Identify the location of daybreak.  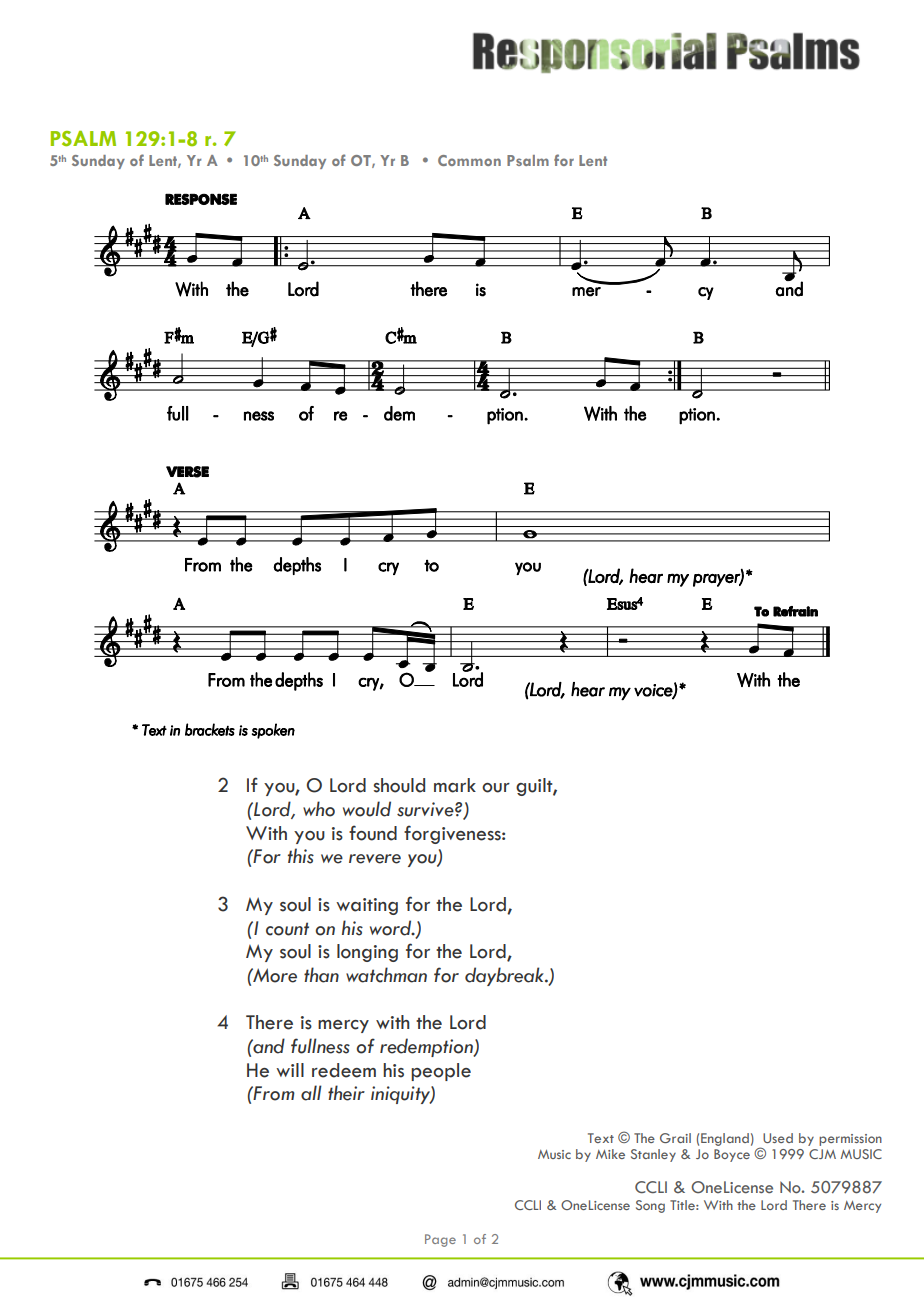
(505, 976).
